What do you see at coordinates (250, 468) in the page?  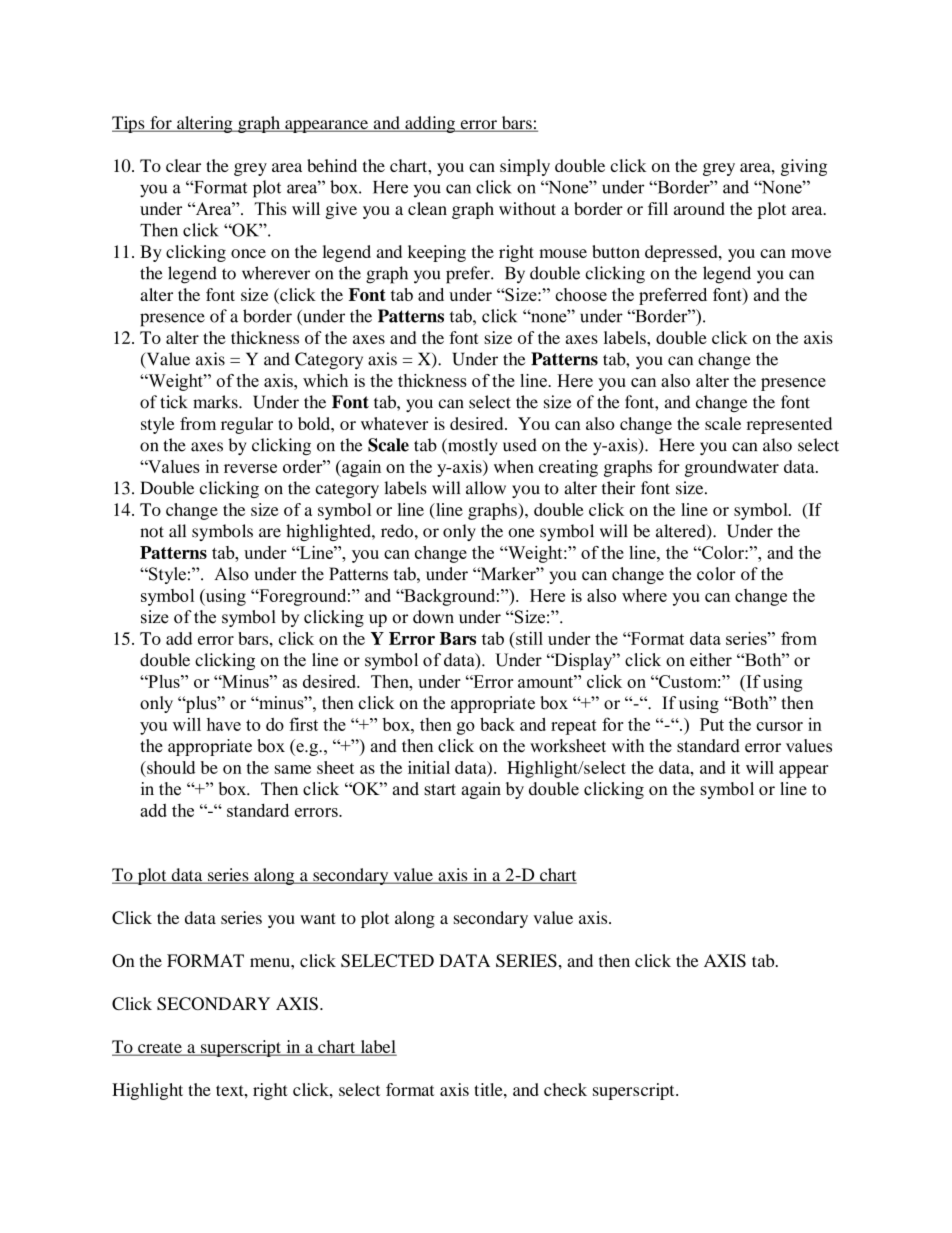 I see `reverse` at bounding box center [250, 468].
